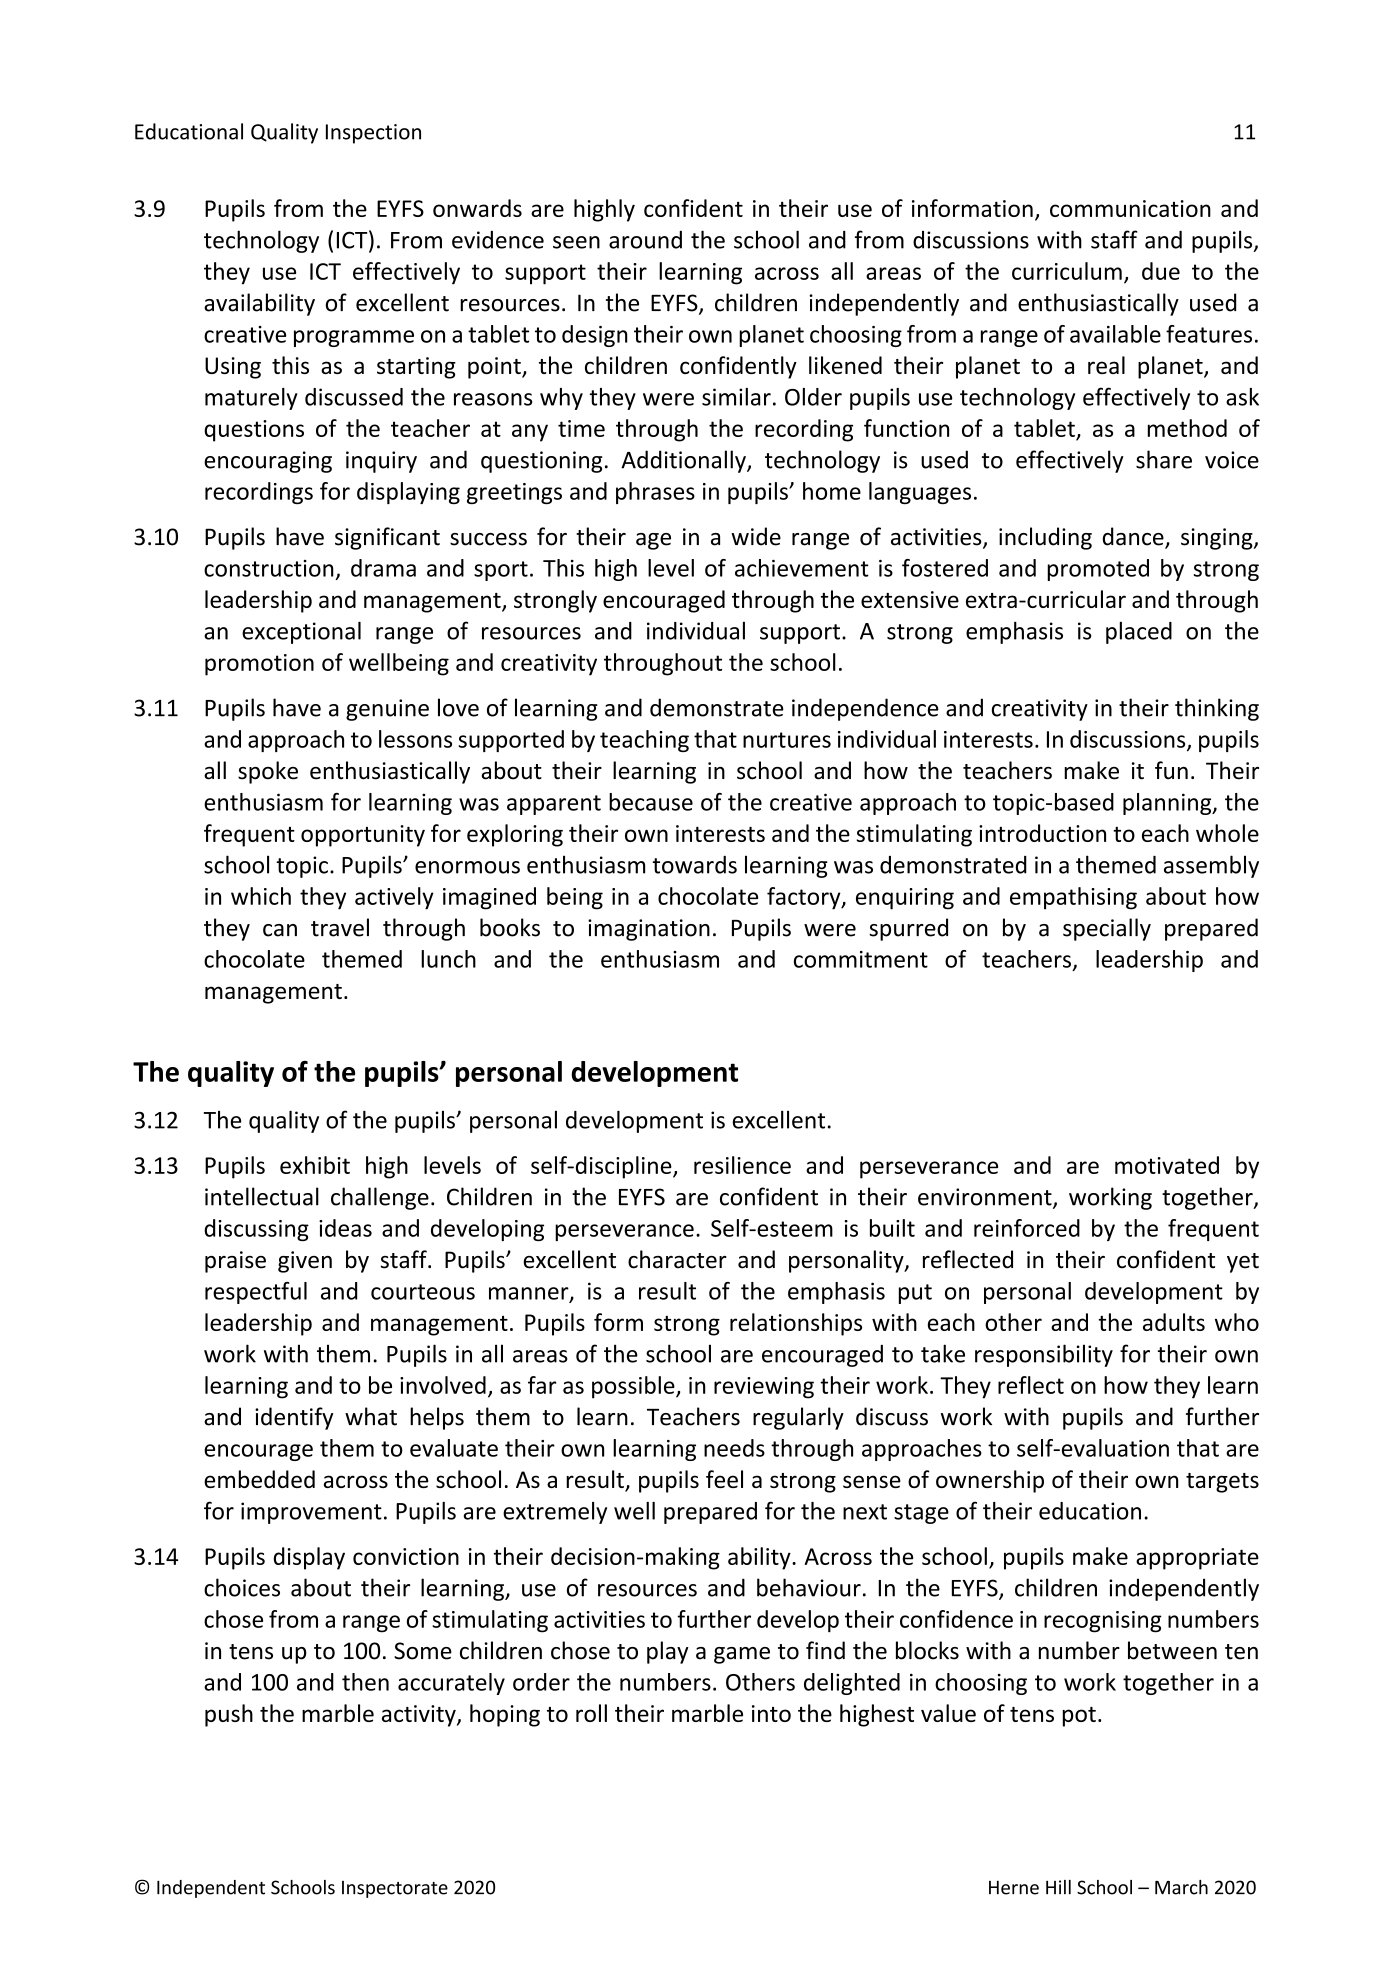  Describe the element at coordinates (311, 1513) in the screenshot. I see `improvement` at that location.
